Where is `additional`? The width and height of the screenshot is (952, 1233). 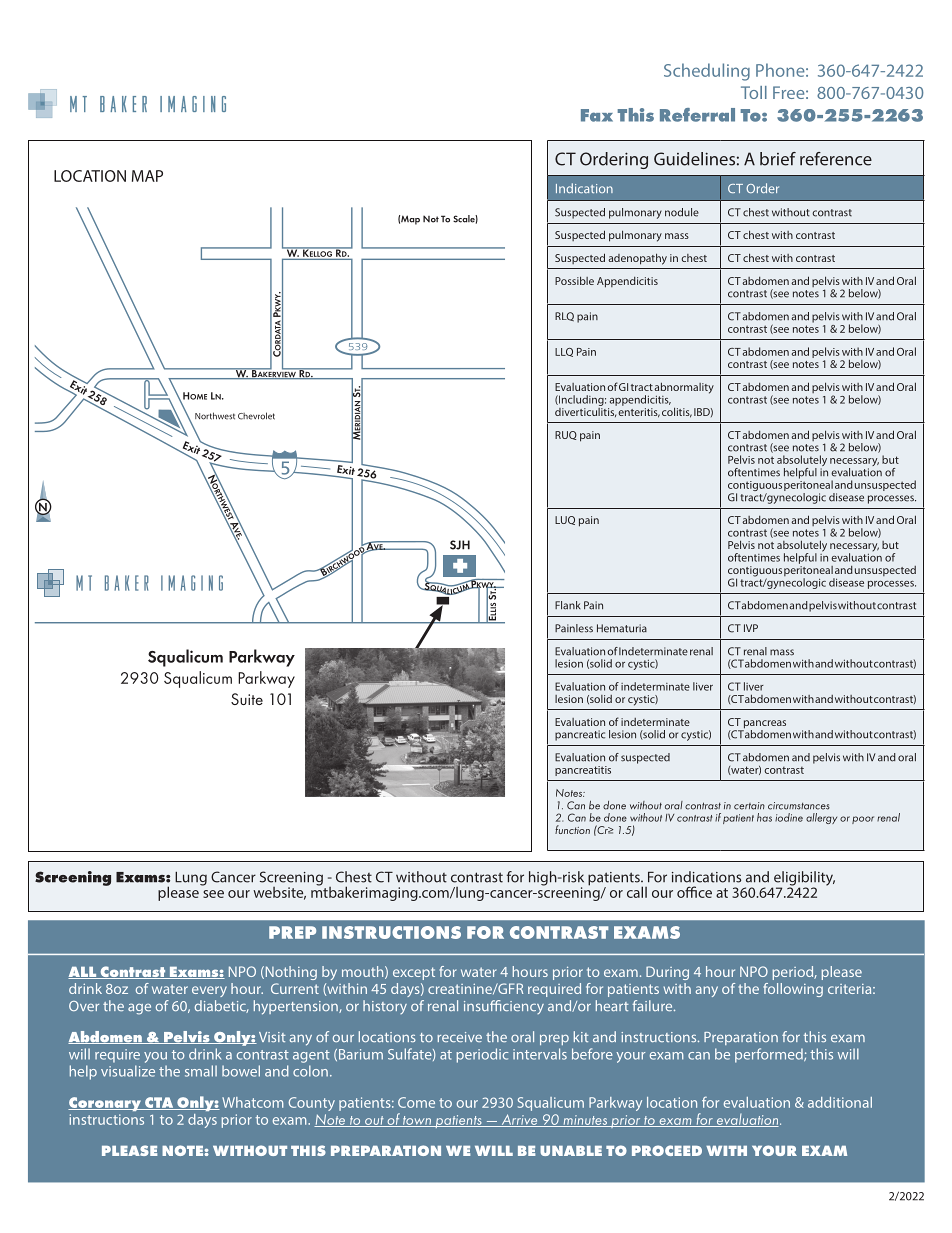
additional is located at coordinates (840, 1102).
